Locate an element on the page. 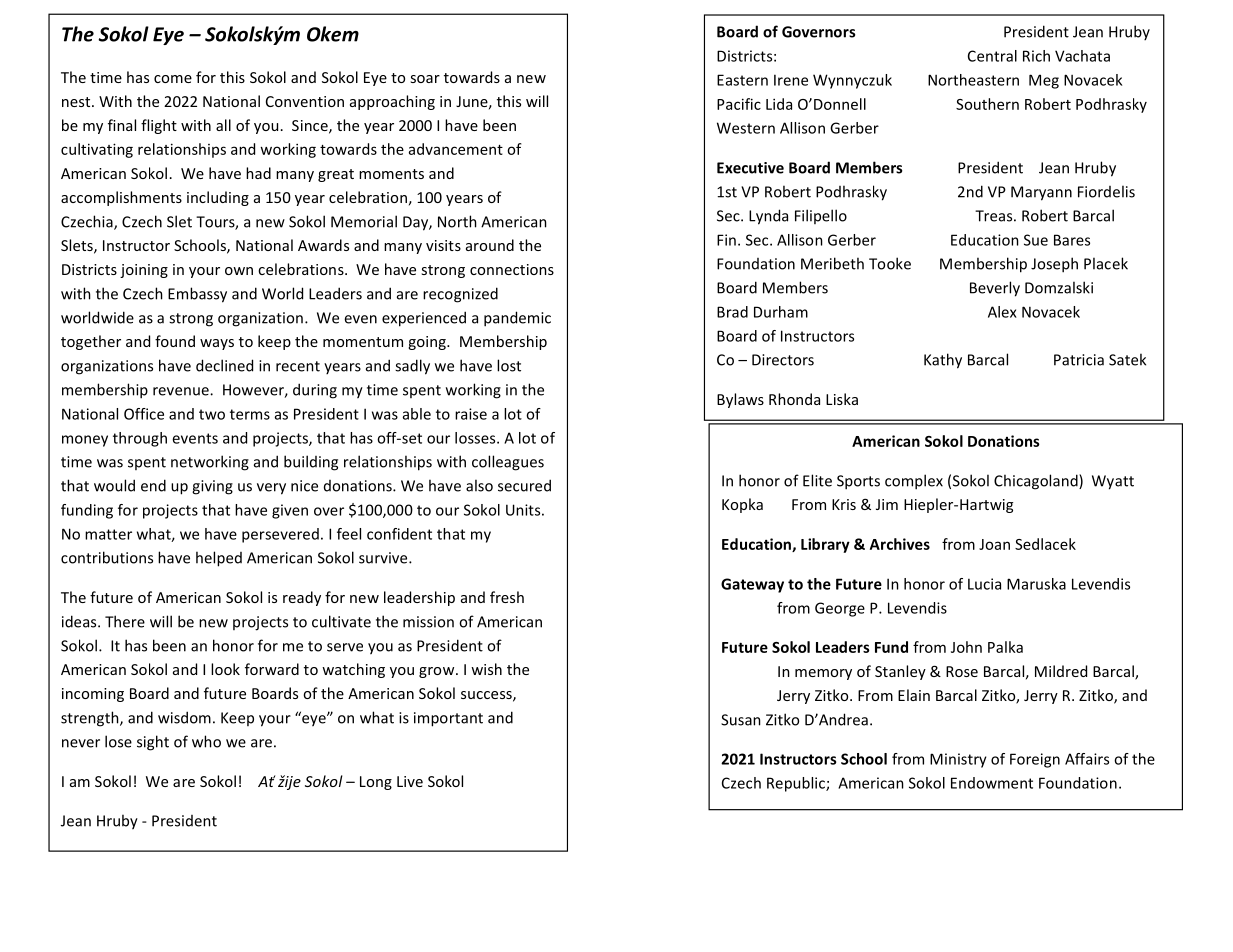 This page has height=952, width=1233. Pacific is located at coordinates (739, 104).
